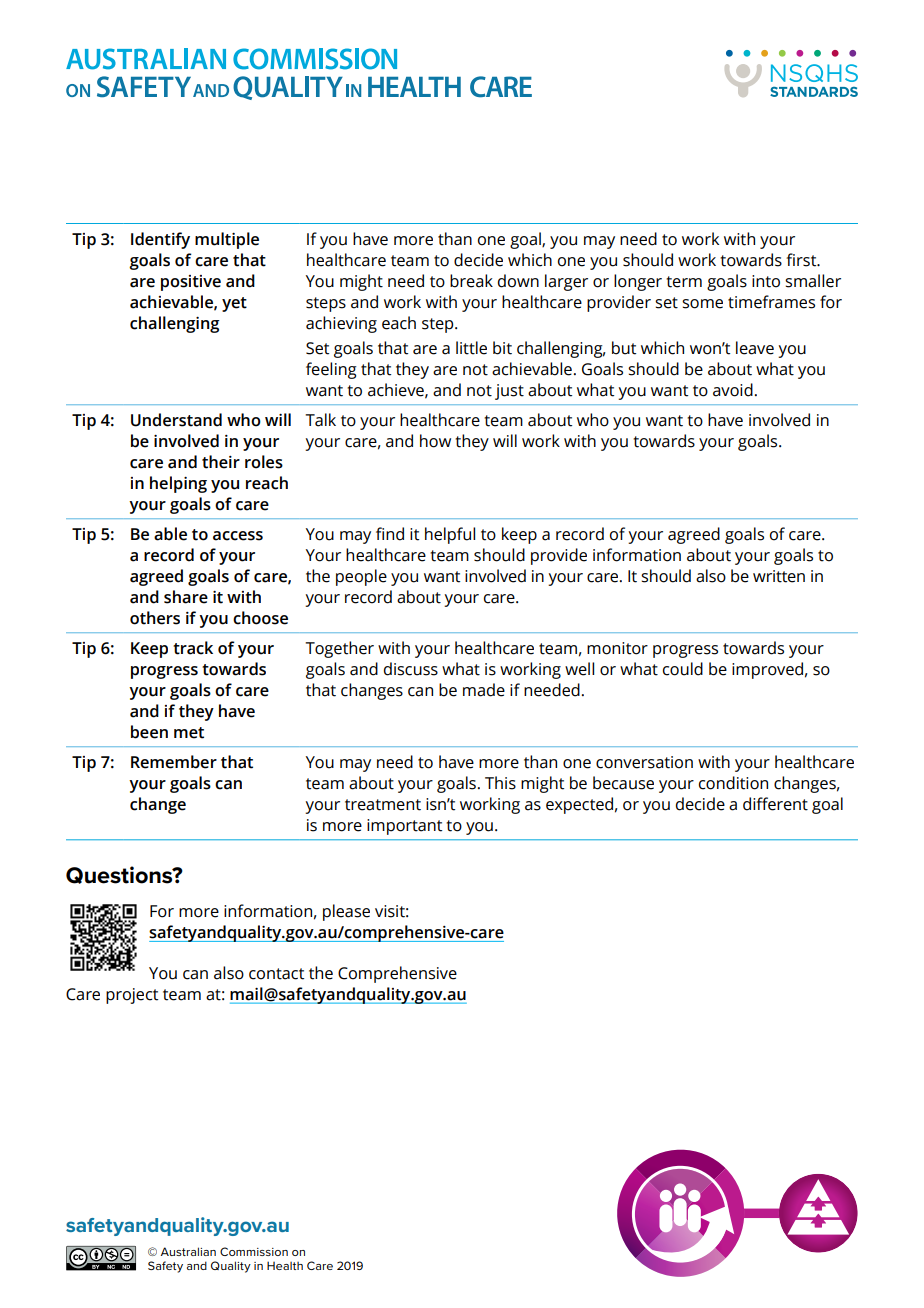 The width and height of the document is (924, 1308). I want to click on positive, so click(191, 283).
